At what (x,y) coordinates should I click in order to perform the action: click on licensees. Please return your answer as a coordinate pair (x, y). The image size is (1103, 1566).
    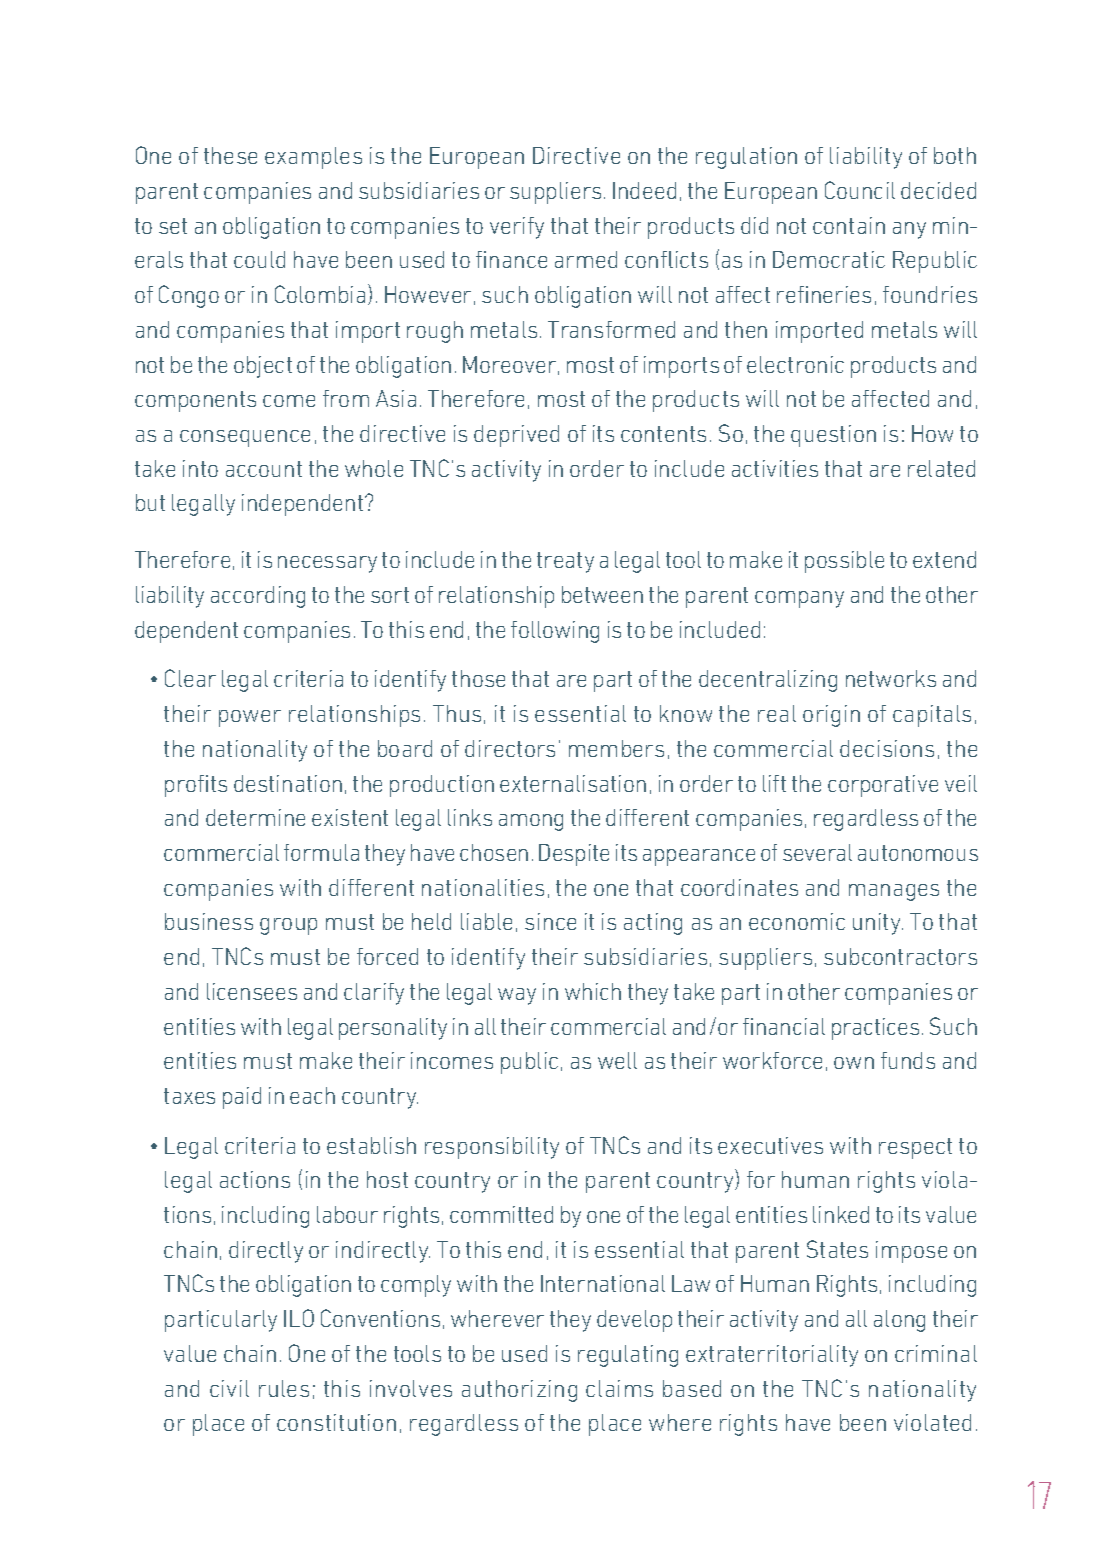
    Looking at the image, I should click on (252, 991).
